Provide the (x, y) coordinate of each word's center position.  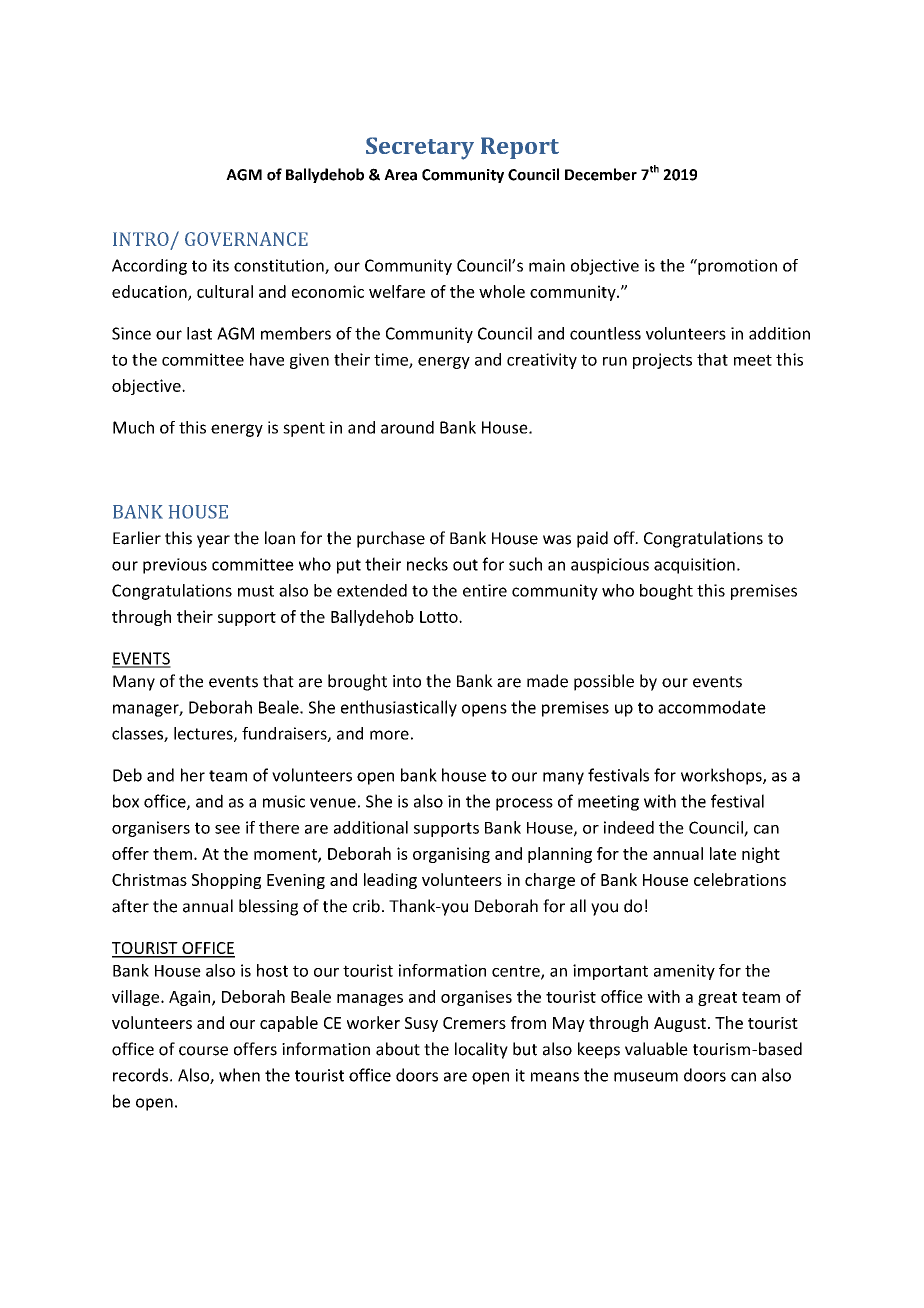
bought (666, 592)
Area (400, 175)
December (601, 174)
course (203, 1051)
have (267, 359)
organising (451, 855)
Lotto (440, 617)
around (407, 427)
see (227, 829)
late (723, 853)
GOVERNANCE (246, 239)
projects (662, 361)
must (256, 591)
